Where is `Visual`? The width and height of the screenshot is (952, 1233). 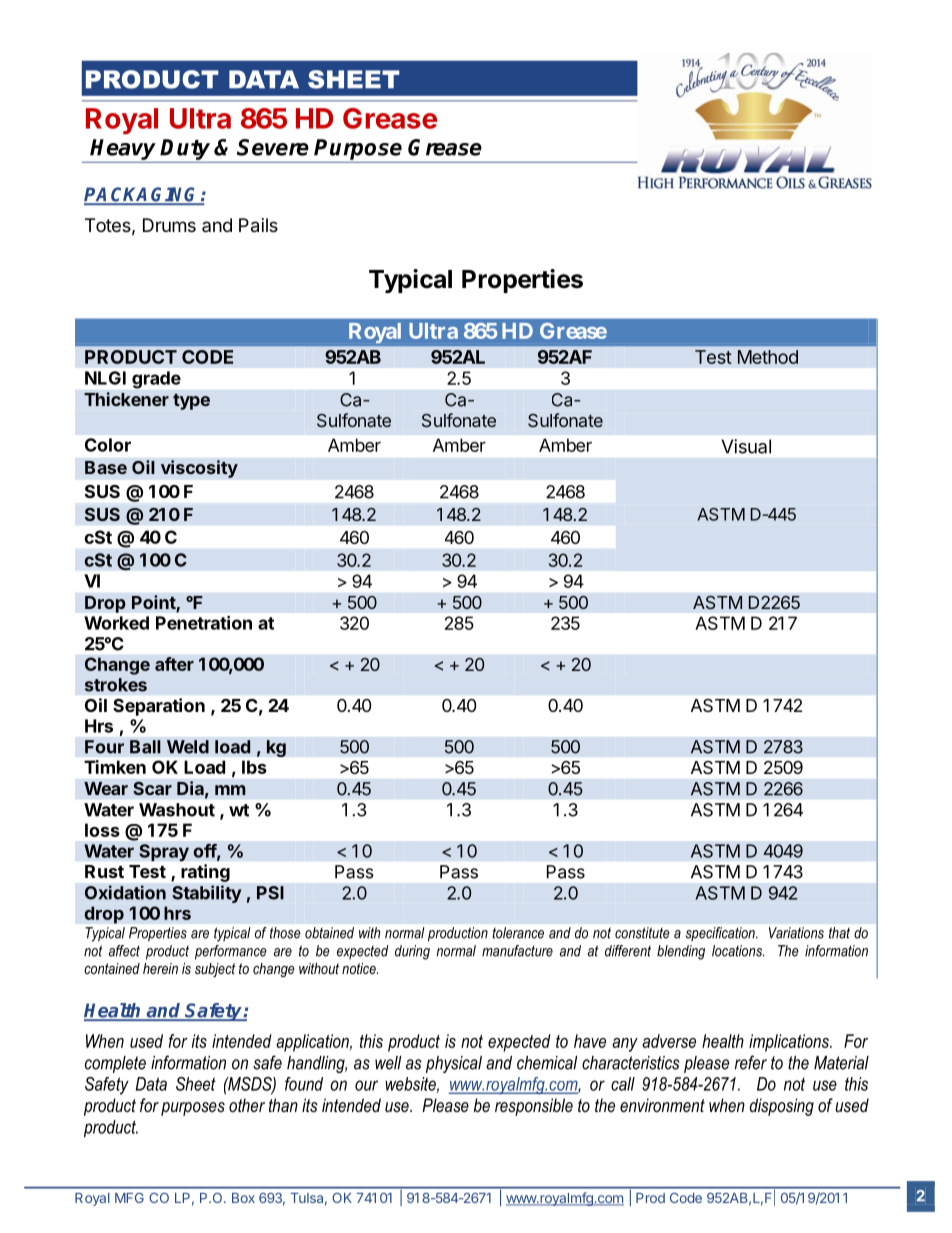 Visual is located at coordinates (746, 446).
